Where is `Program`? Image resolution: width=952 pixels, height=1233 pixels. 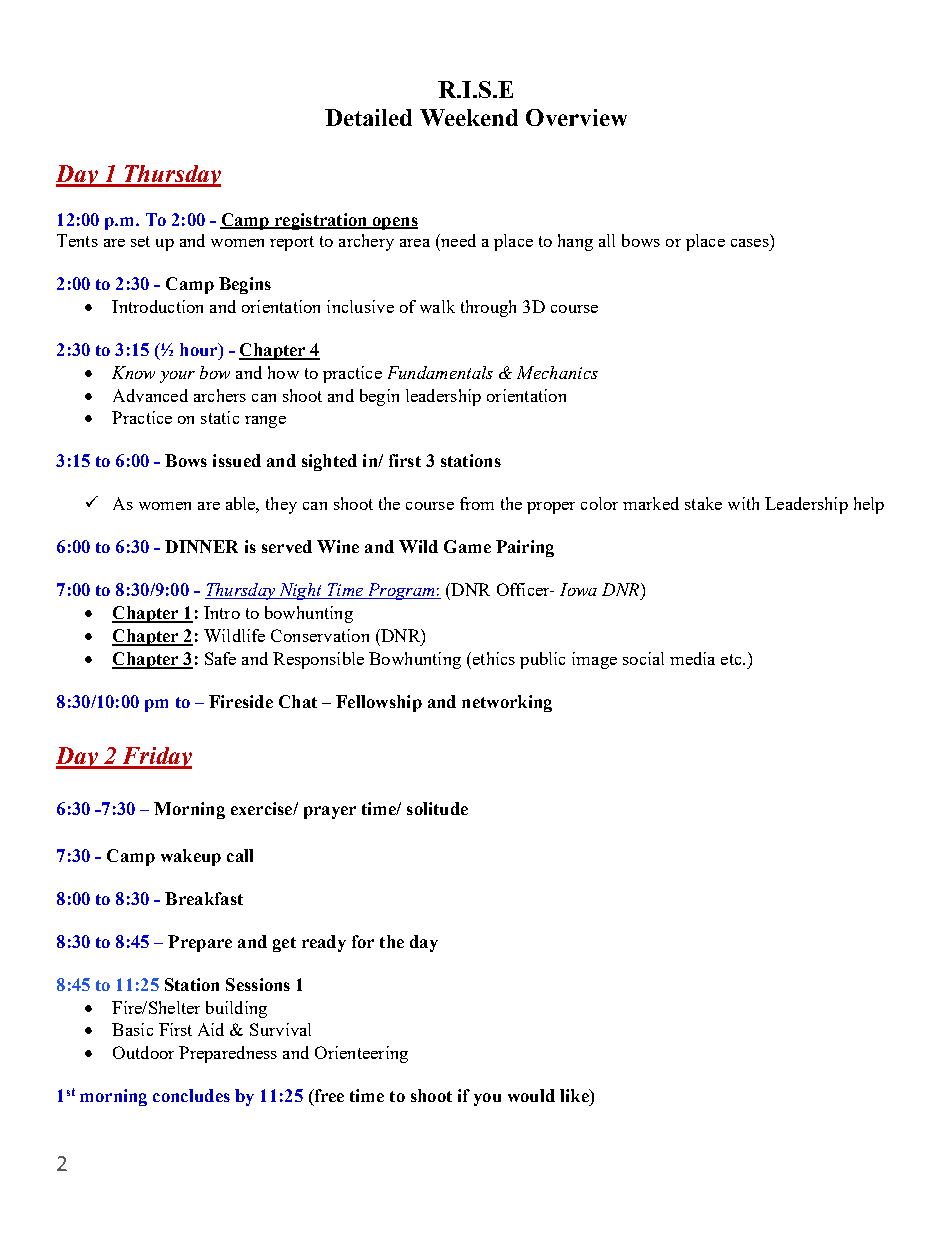 Program is located at coordinates (401, 591).
